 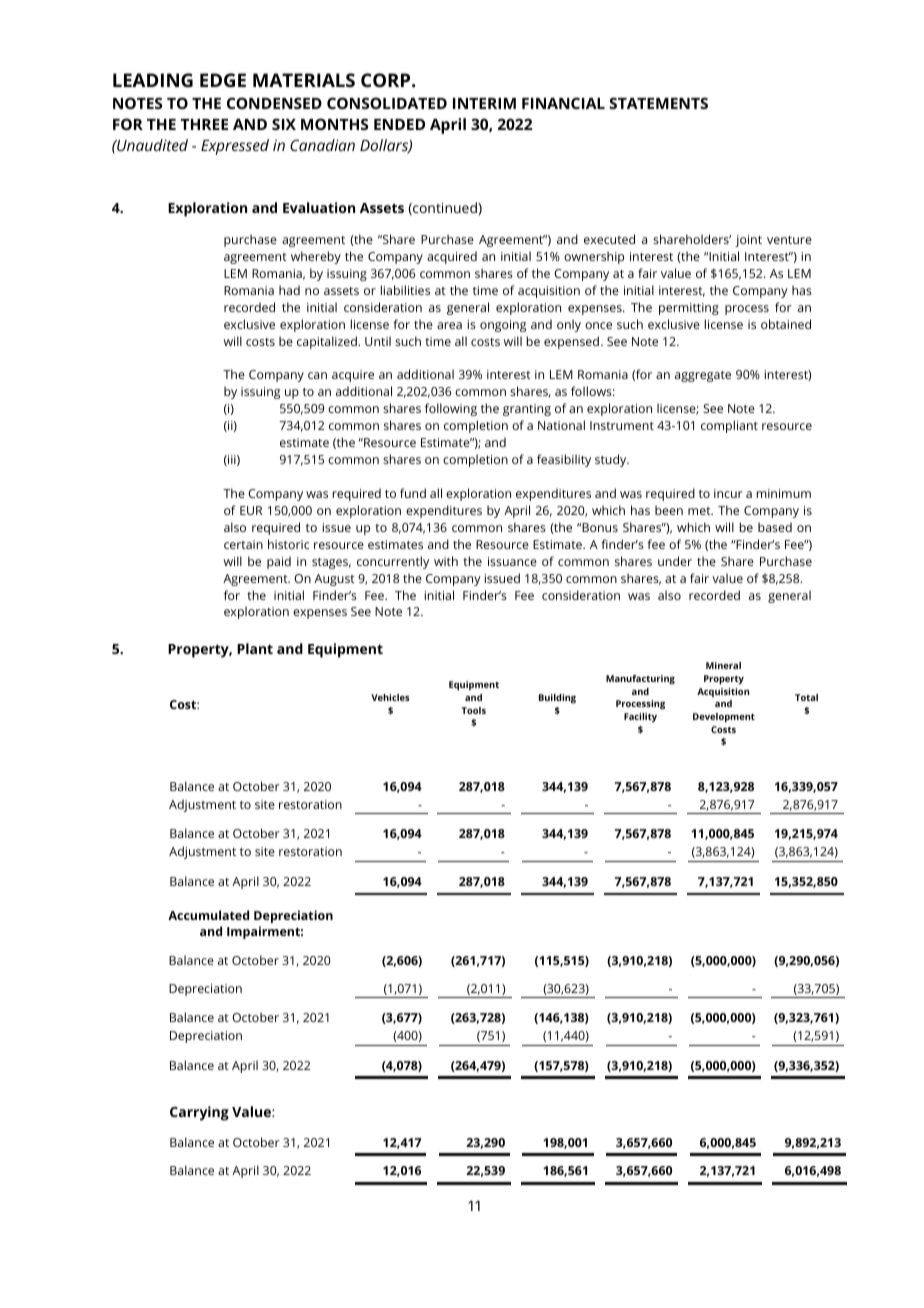 What do you see at coordinates (484, 103) in the document?
I see `INTERIM` at bounding box center [484, 103].
